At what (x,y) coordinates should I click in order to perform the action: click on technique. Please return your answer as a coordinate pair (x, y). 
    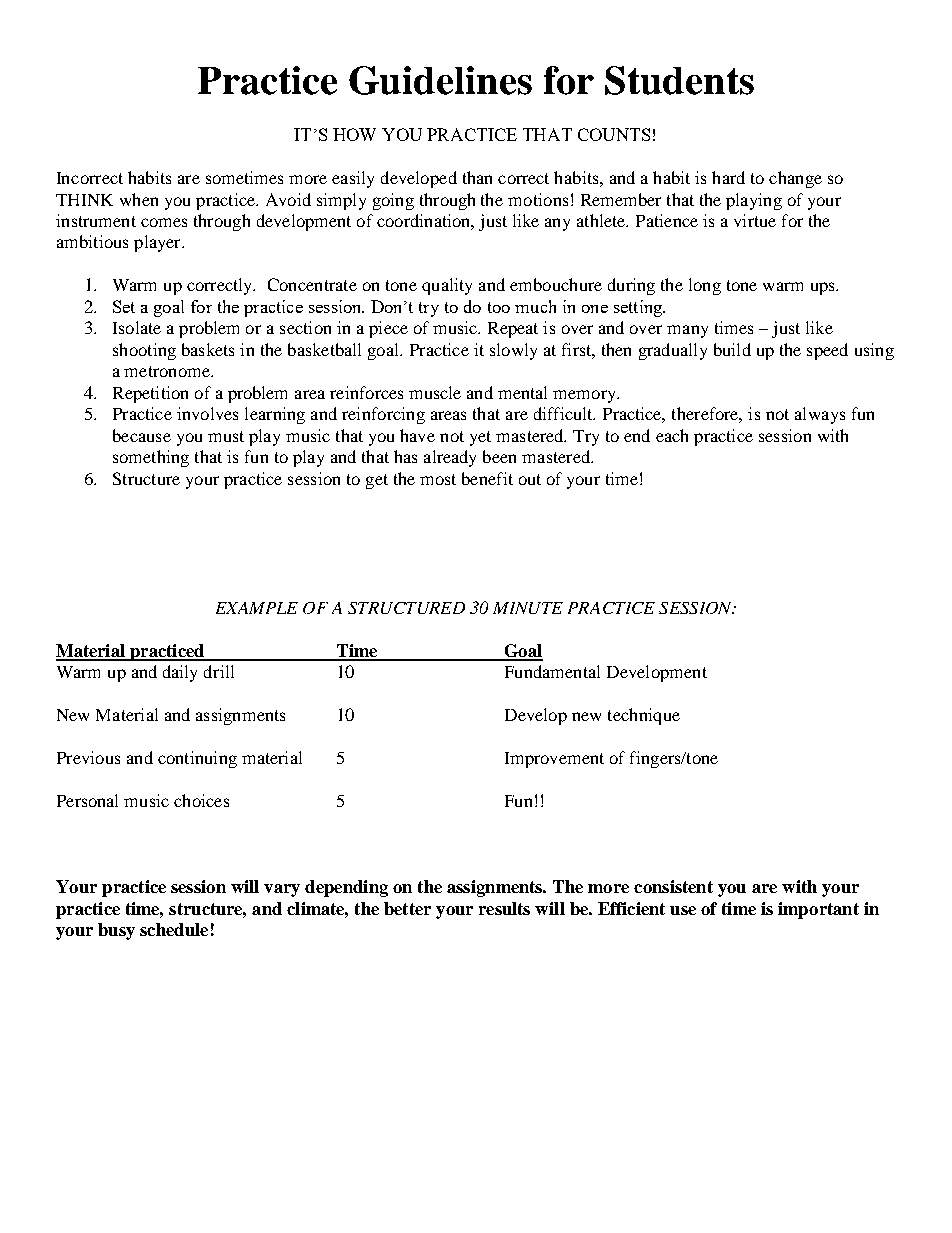
    Looking at the image, I should click on (644, 716).
